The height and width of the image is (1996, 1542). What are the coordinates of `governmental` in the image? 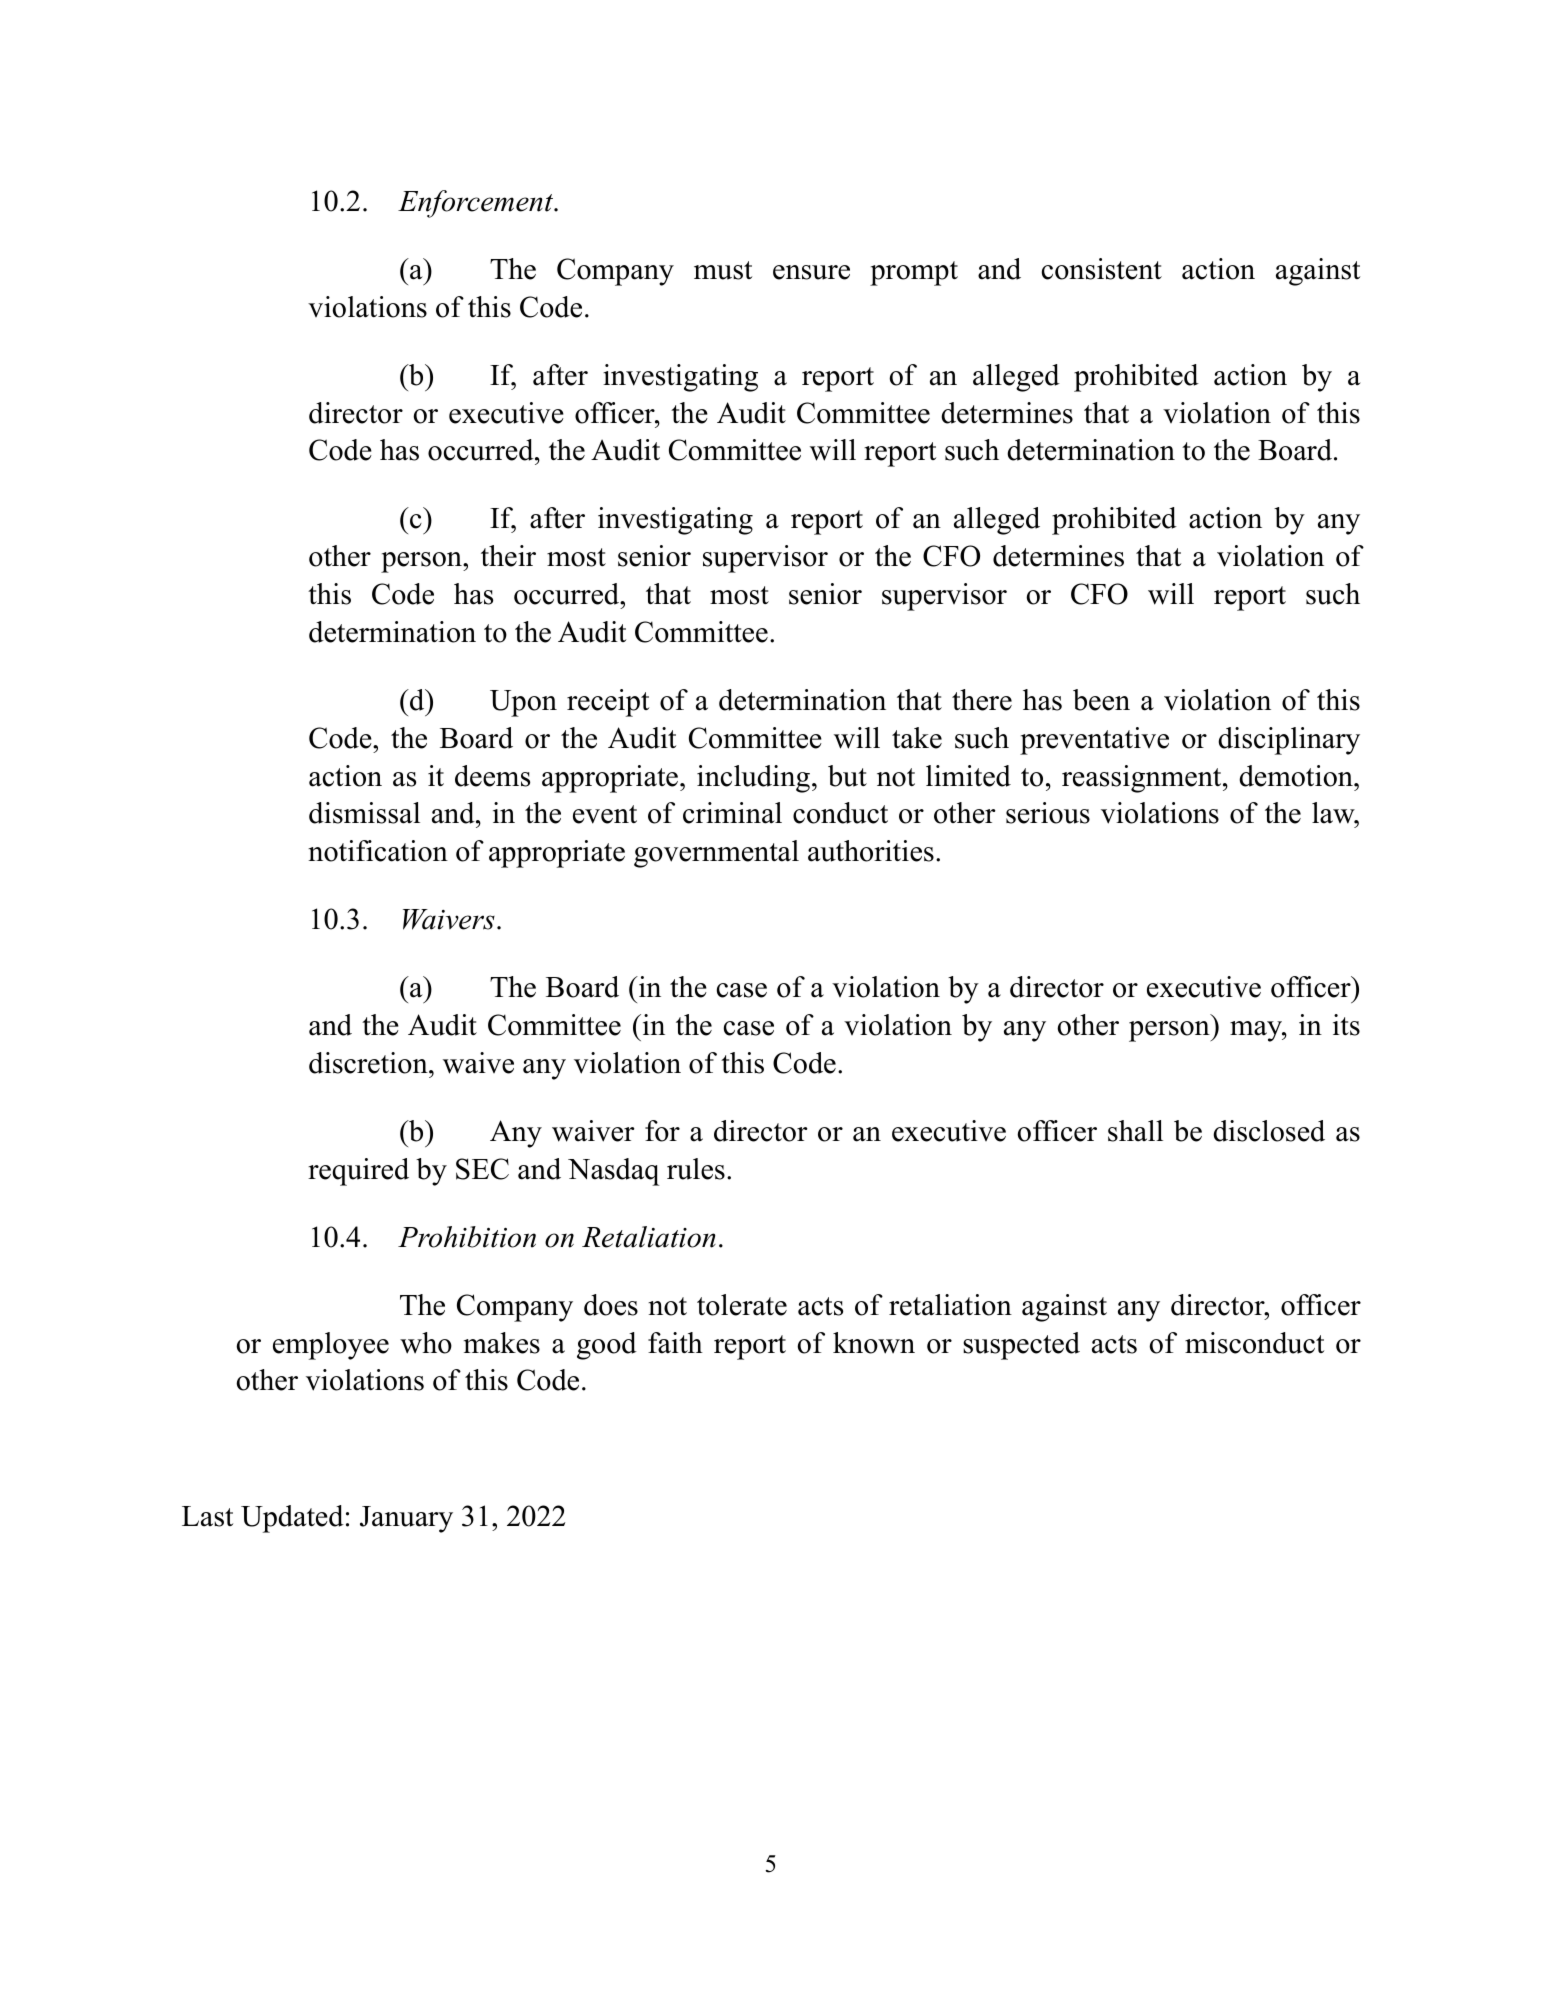 It's located at (716, 854).
